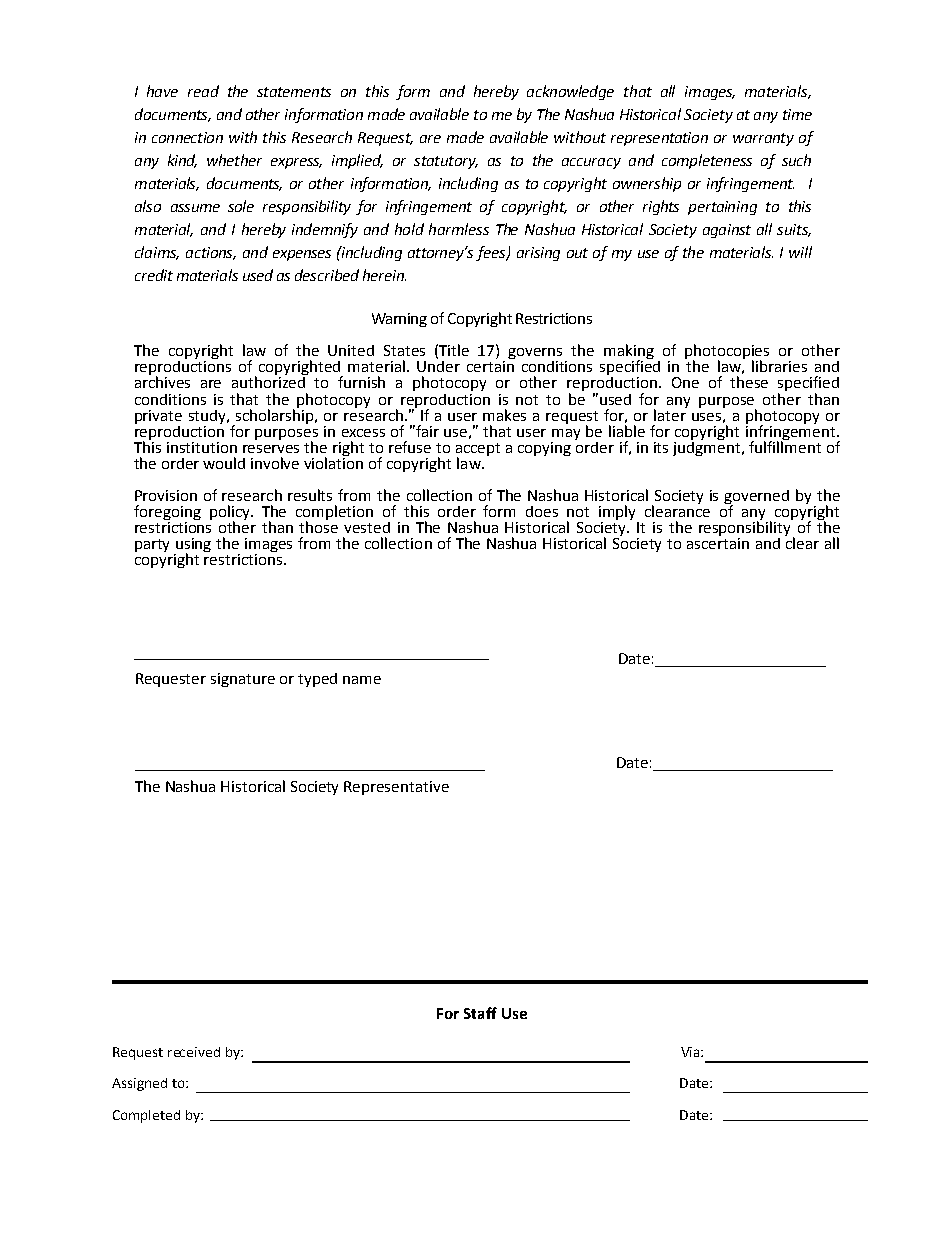 The height and width of the page is (1233, 952). What do you see at coordinates (243, 680) in the page?
I see `signature` at bounding box center [243, 680].
